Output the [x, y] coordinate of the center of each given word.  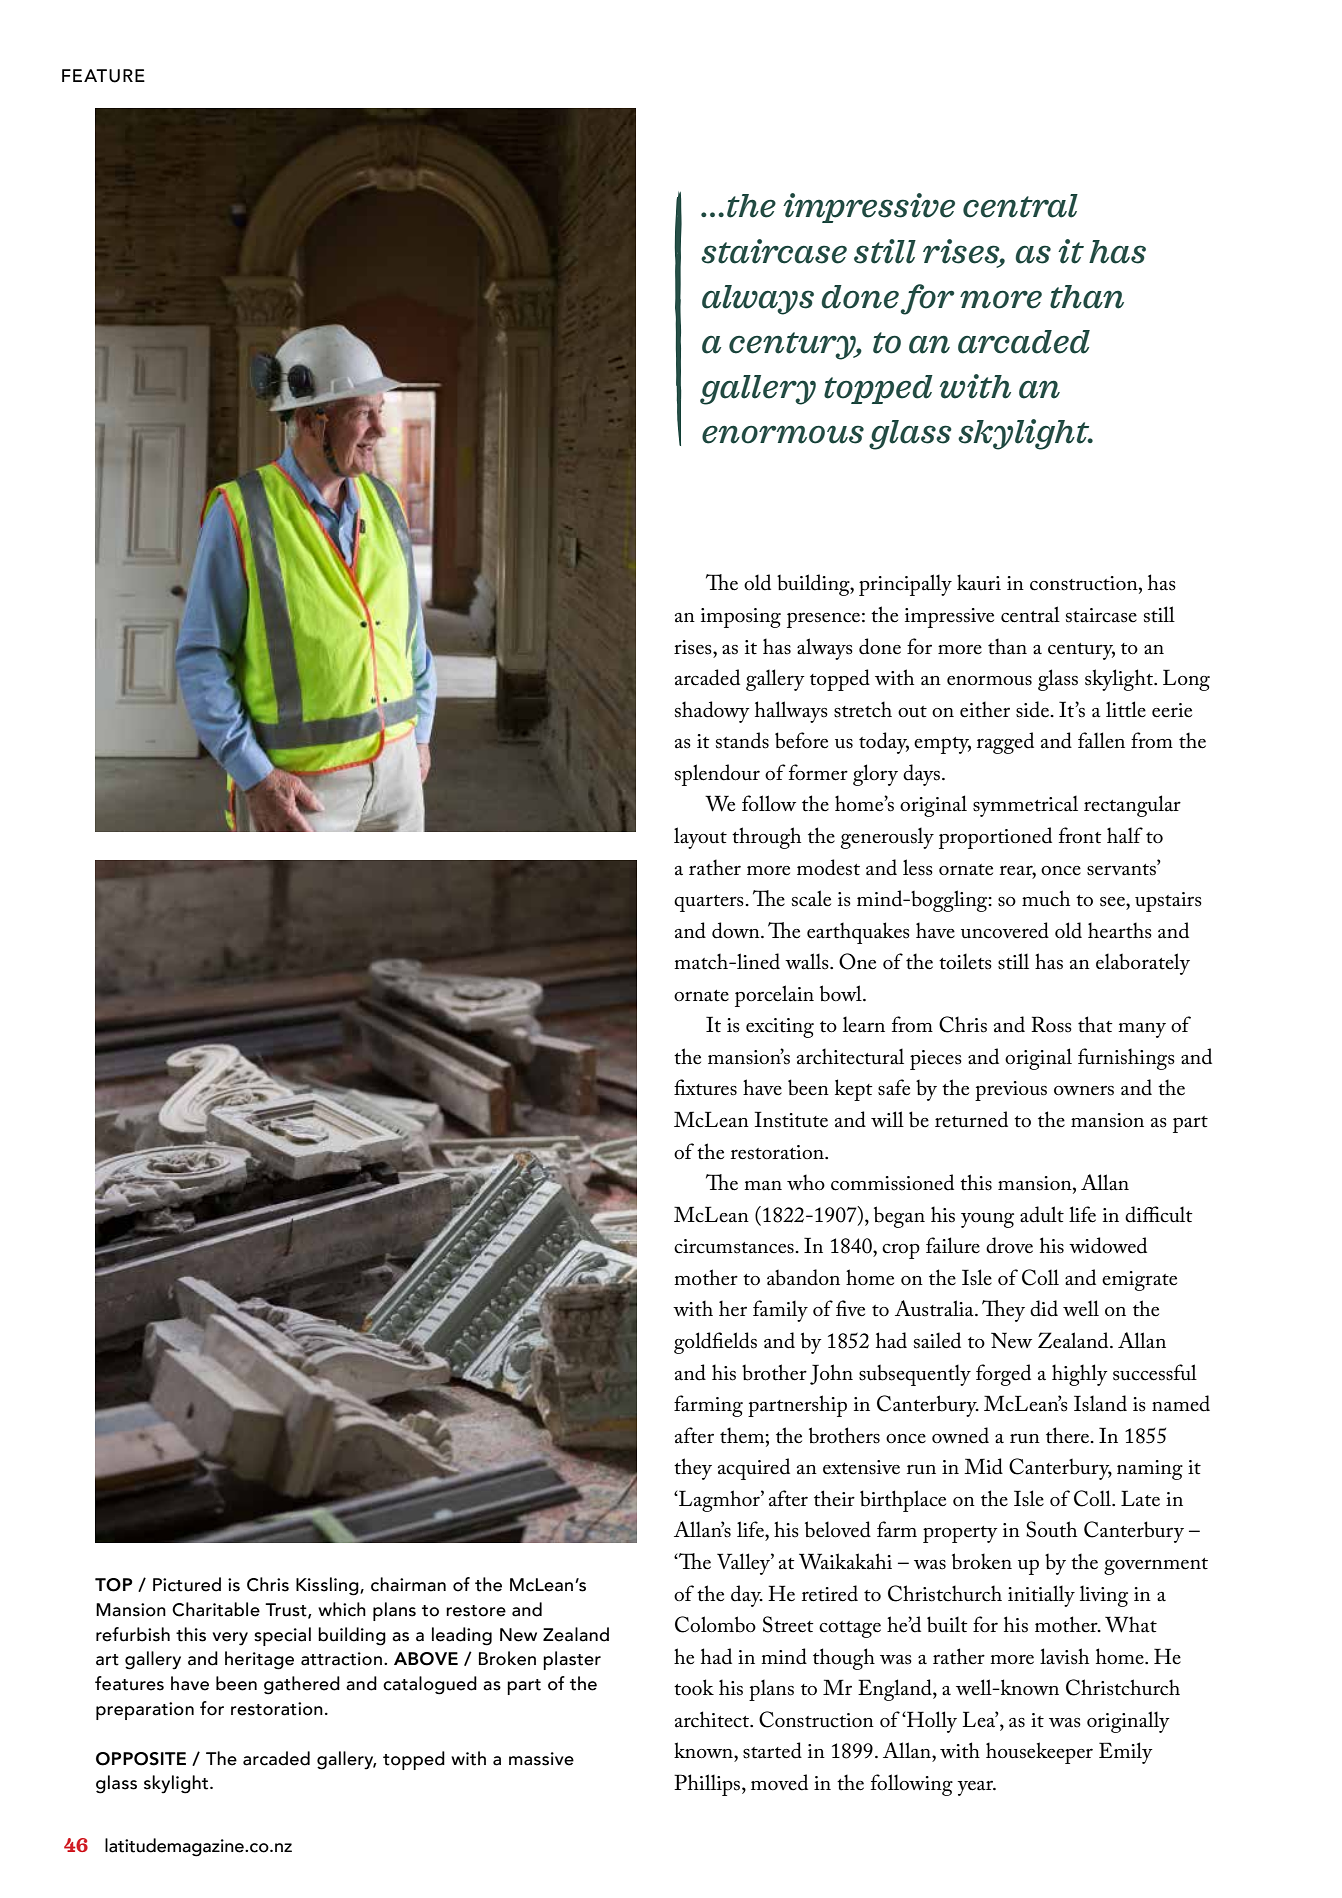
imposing [741, 618]
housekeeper [1039, 1753]
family [780, 1311]
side [1034, 709]
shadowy [712, 712]
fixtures [705, 1087]
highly [1080, 1375]
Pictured [187, 1584]
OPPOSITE [141, 1759]
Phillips [708, 1785]
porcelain [774, 996]
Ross [1051, 1024]
